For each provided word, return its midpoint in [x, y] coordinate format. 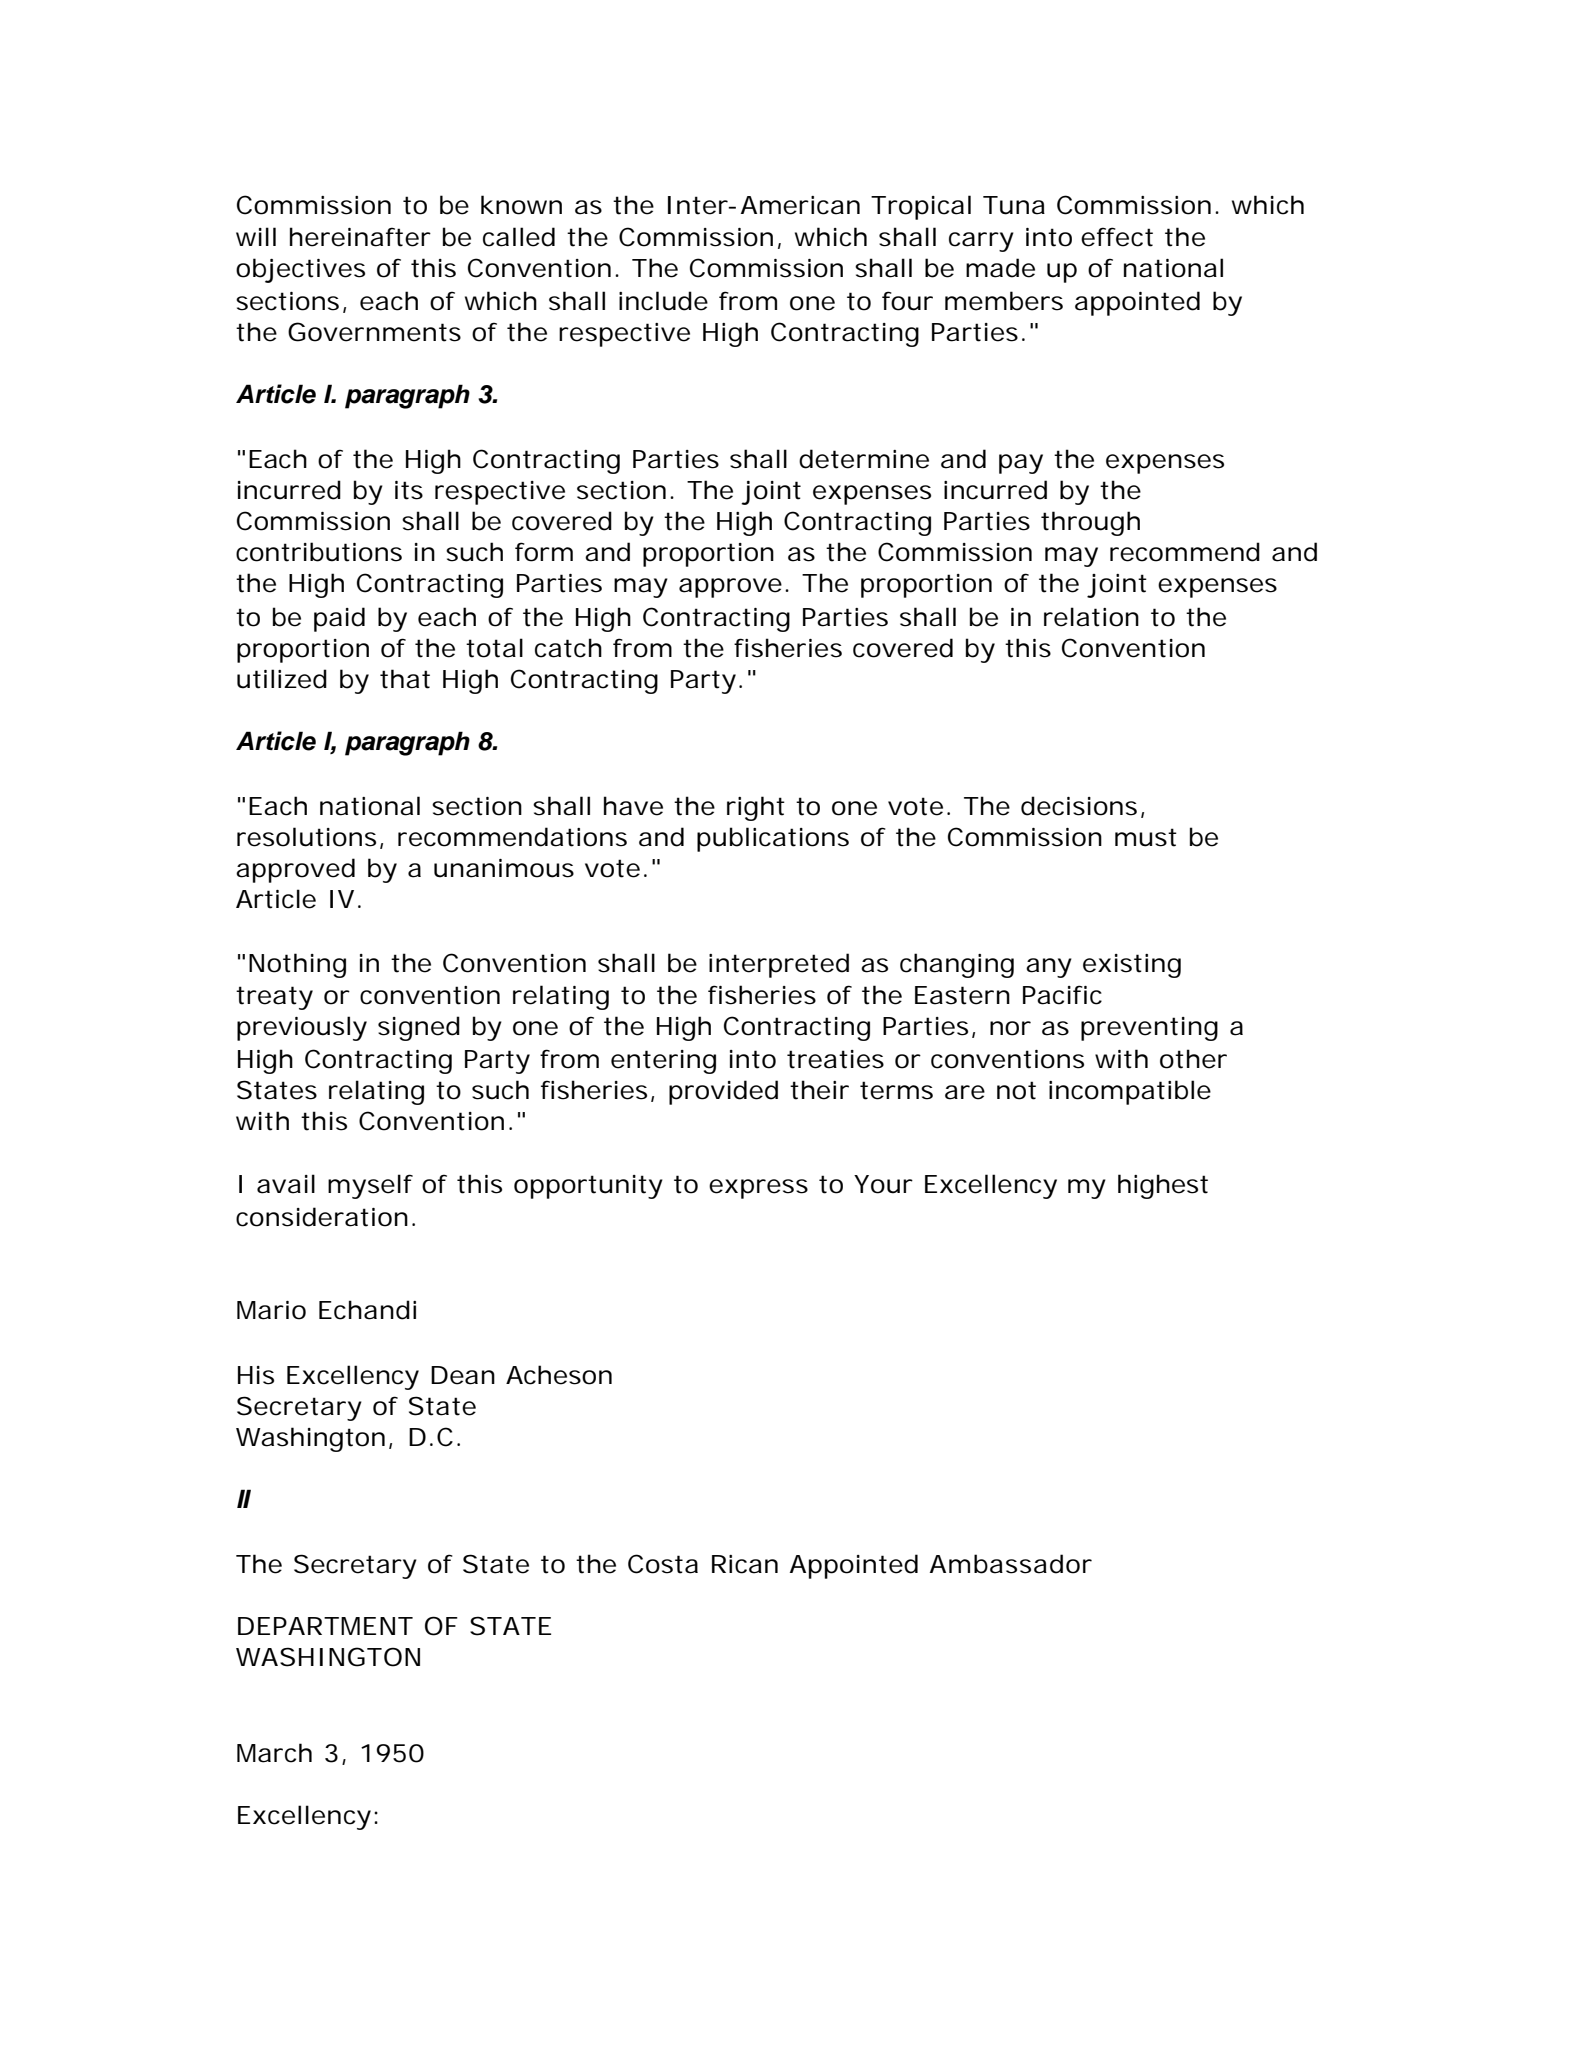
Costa [663, 1564]
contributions [319, 552]
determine [864, 459]
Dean [463, 1375]
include [663, 301]
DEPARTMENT [325, 1626]
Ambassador [1011, 1564]
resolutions [306, 837]
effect [1117, 237]
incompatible [1130, 1092]
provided [723, 1092]
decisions [1079, 806]
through [1090, 523]
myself [370, 1186]
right [756, 808]
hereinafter [360, 237]
